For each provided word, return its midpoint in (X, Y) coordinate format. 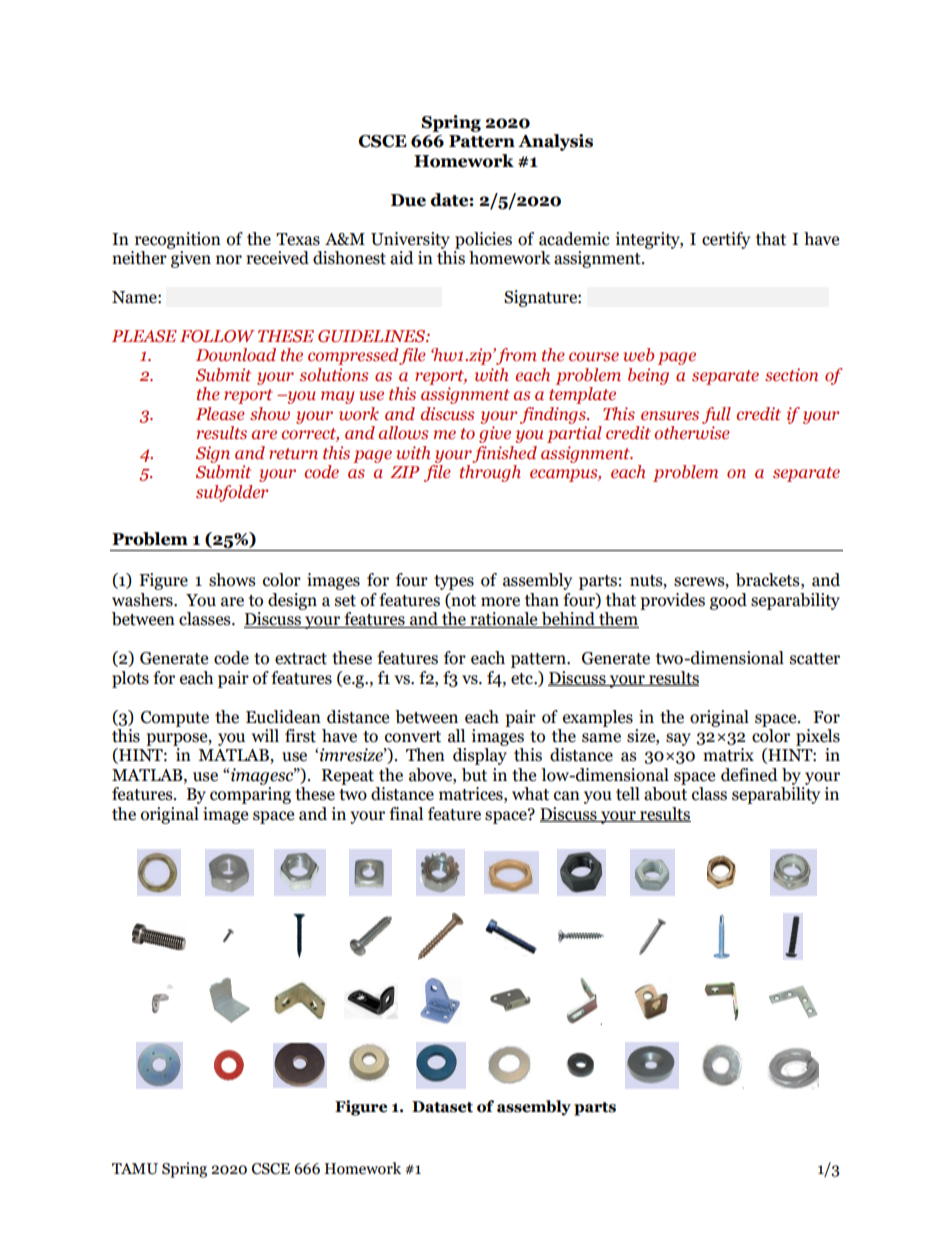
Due (408, 200)
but (474, 775)
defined (749, 775)
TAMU (135, 1169)
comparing (250, 795)
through (490, 473)
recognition (178, 240)
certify (726, 240)
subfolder (232, 493)
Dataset (442, 1107)
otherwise (692, 433)
